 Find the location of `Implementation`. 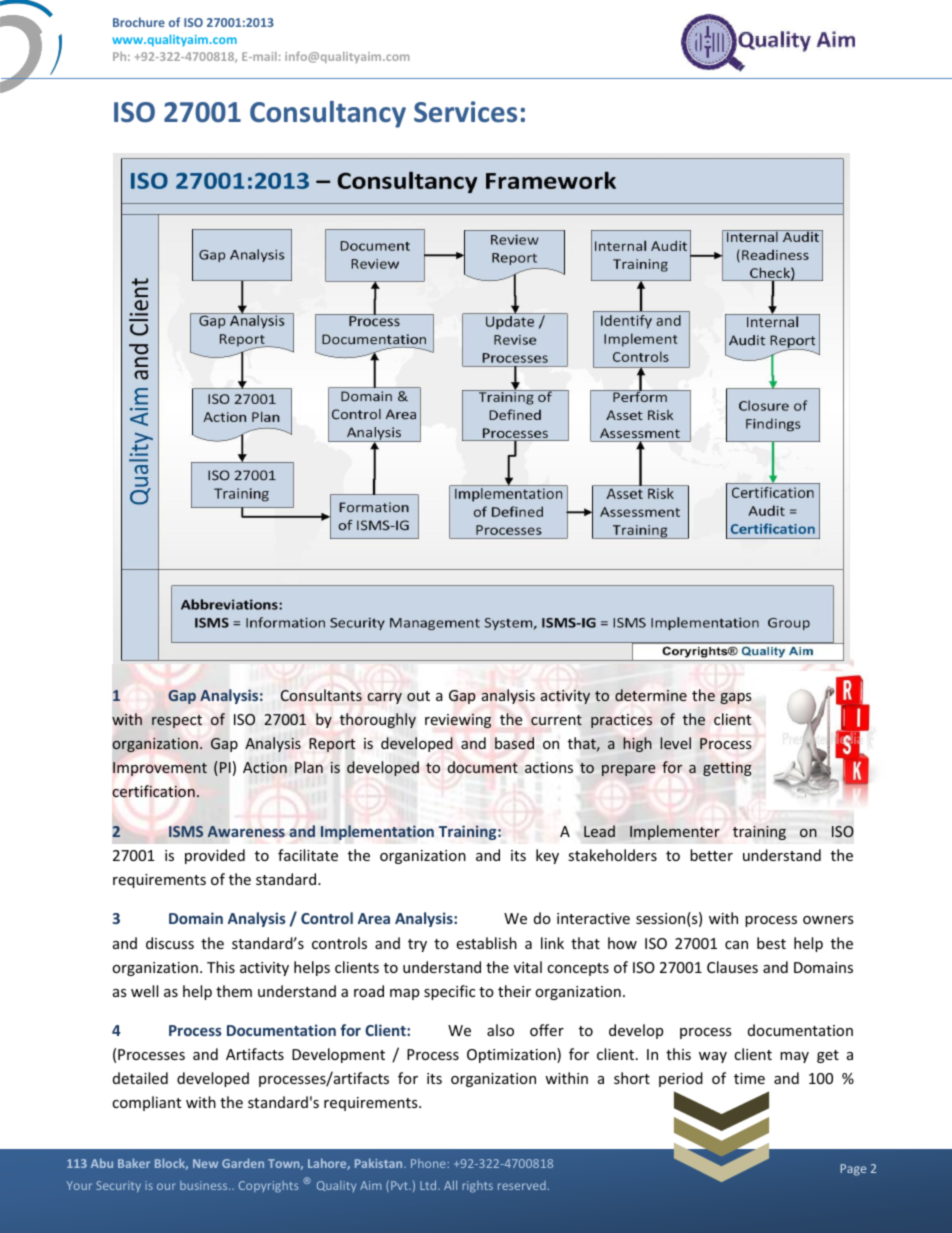

Implementation is located at coordinates (377, 832).
